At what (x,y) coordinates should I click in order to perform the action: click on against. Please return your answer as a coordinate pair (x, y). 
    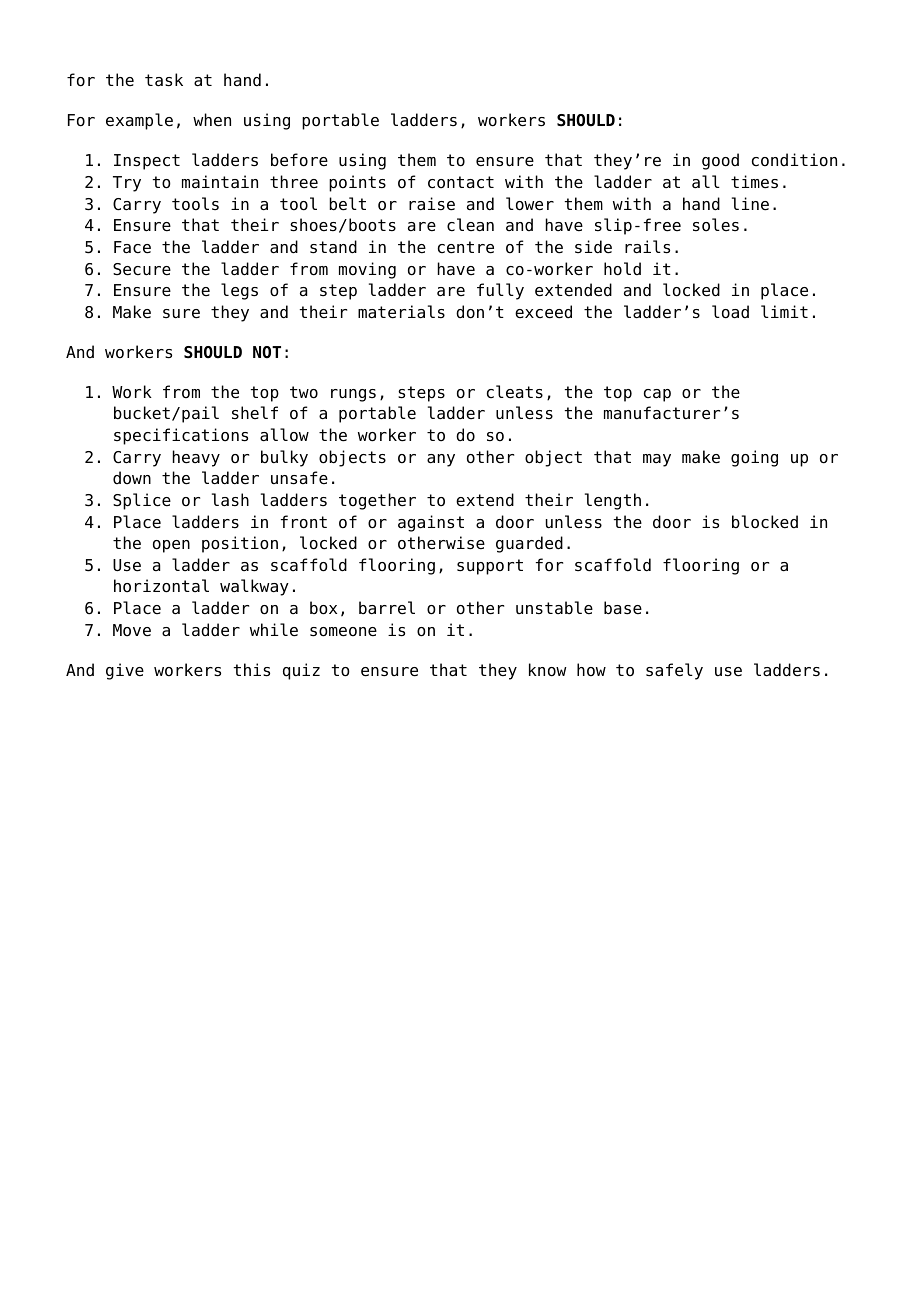
    Looking at the image, I should click on (431, 523).
